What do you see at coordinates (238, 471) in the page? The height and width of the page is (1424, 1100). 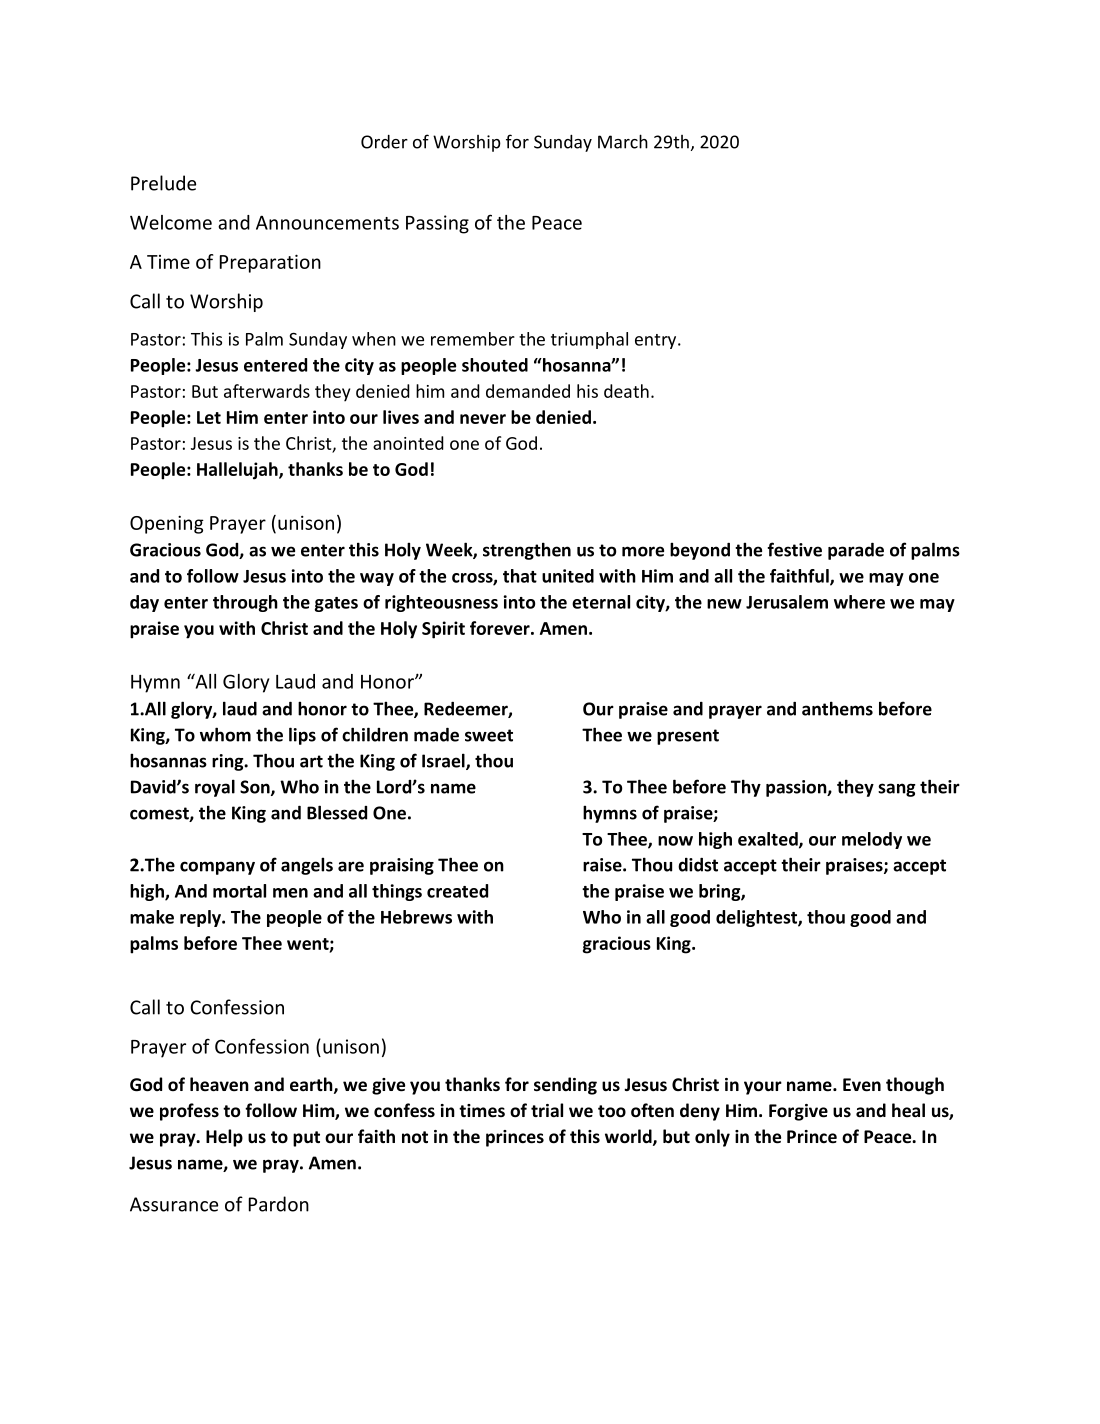 I see `Hallelujah` at bounding box center [238, 471].
